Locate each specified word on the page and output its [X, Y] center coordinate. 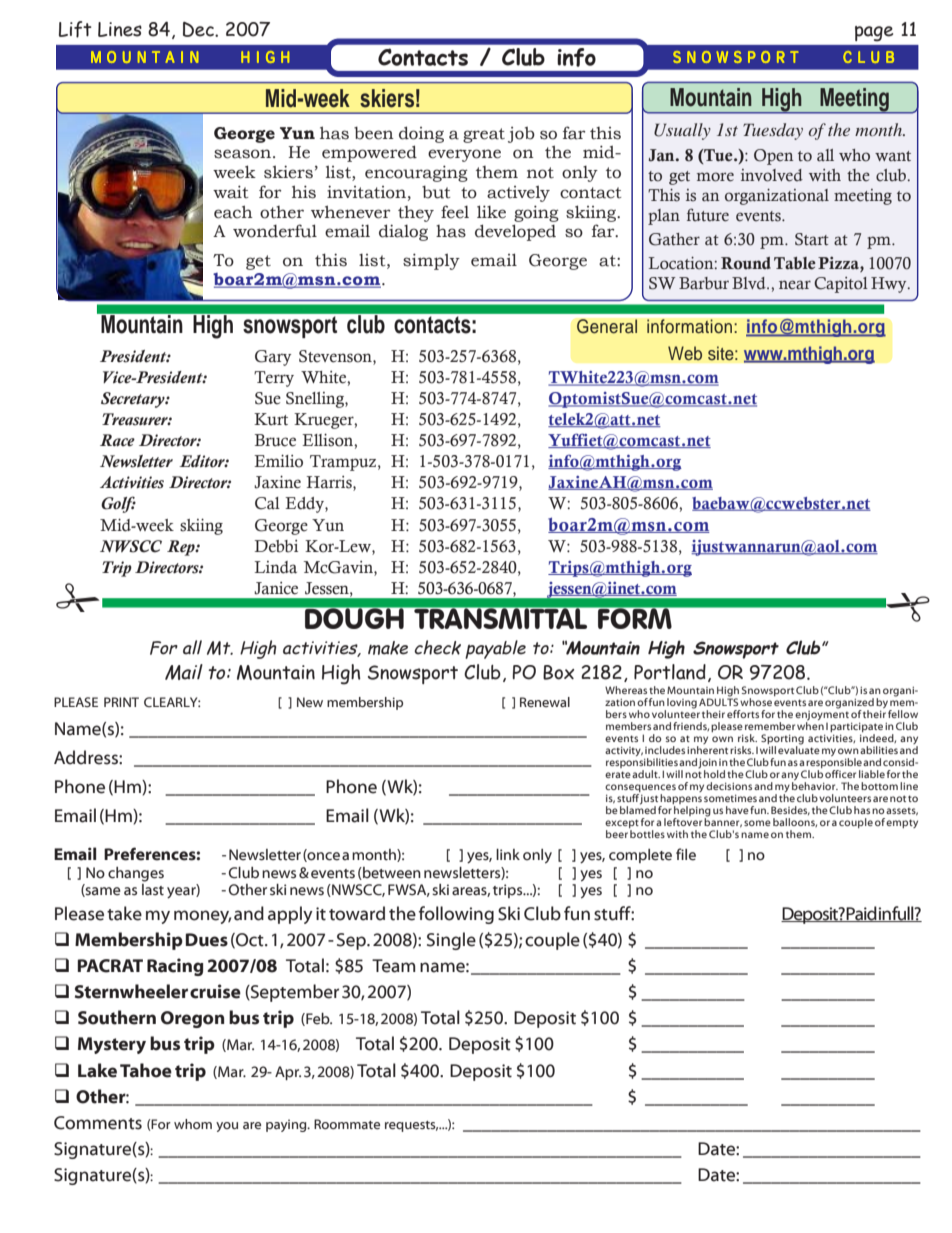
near [795, 285]
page [874, 33]
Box [558, 672]
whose [756, 702]
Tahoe [146, 1070]
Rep [182, 548]
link [508, 854]
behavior [815, 786]
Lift [75, 29]
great [484, 135]
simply [431, 261]
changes [136, 874]
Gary [273, 358]
